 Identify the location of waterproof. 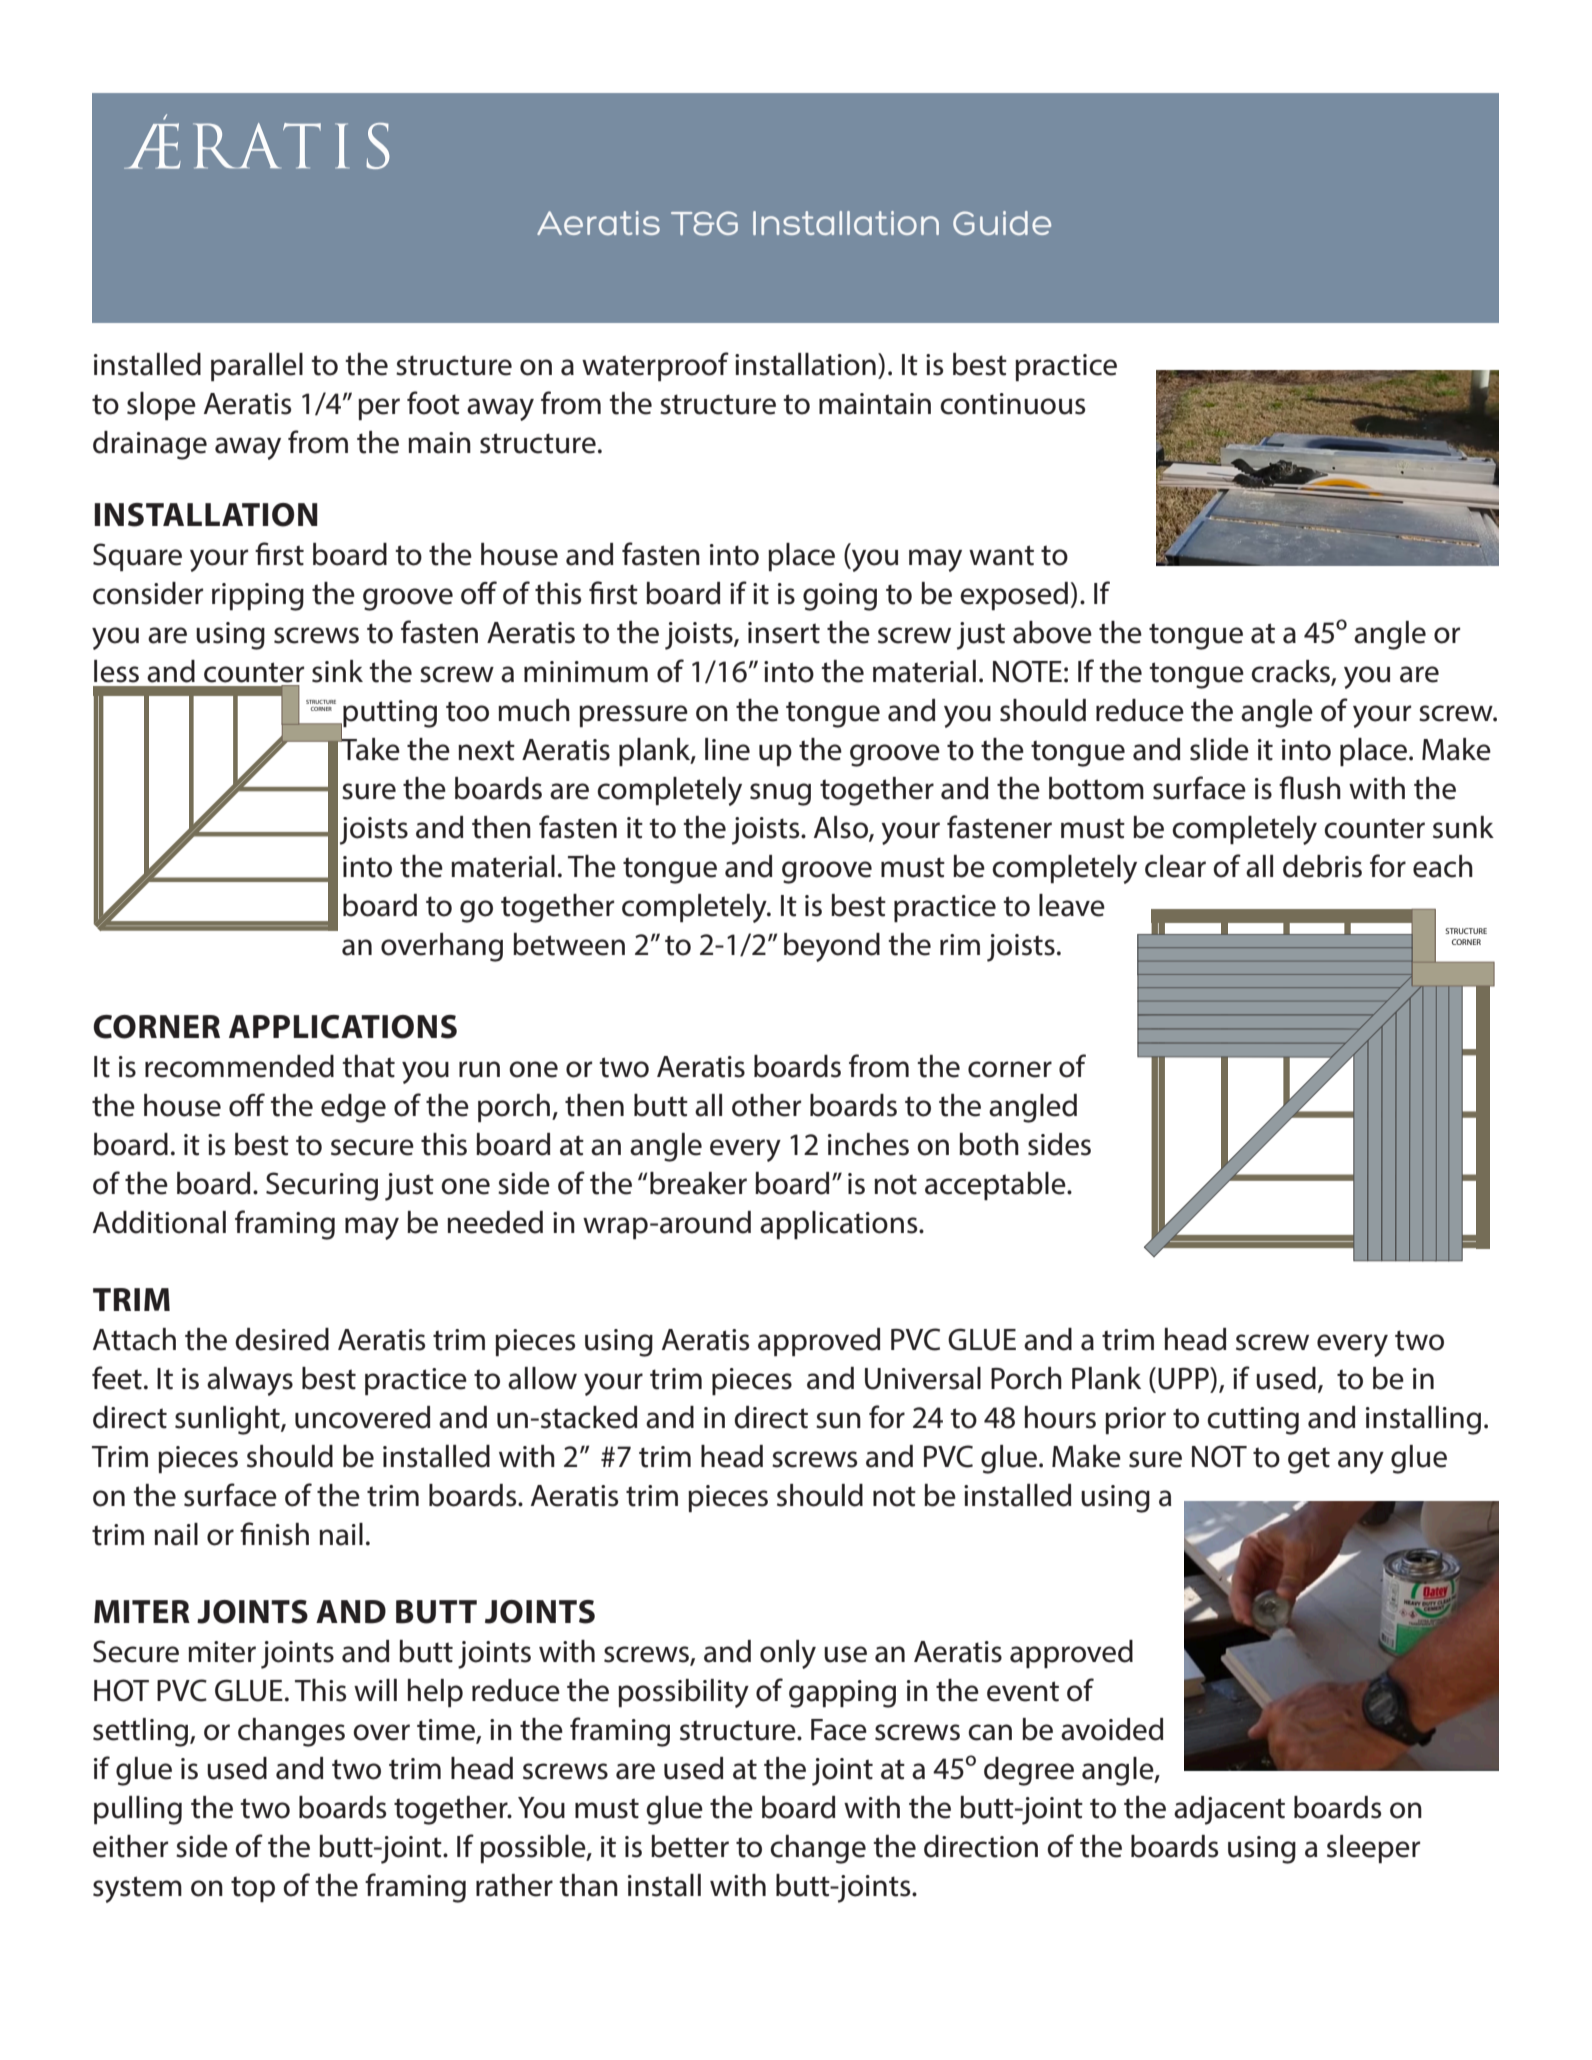
(655, 367).
